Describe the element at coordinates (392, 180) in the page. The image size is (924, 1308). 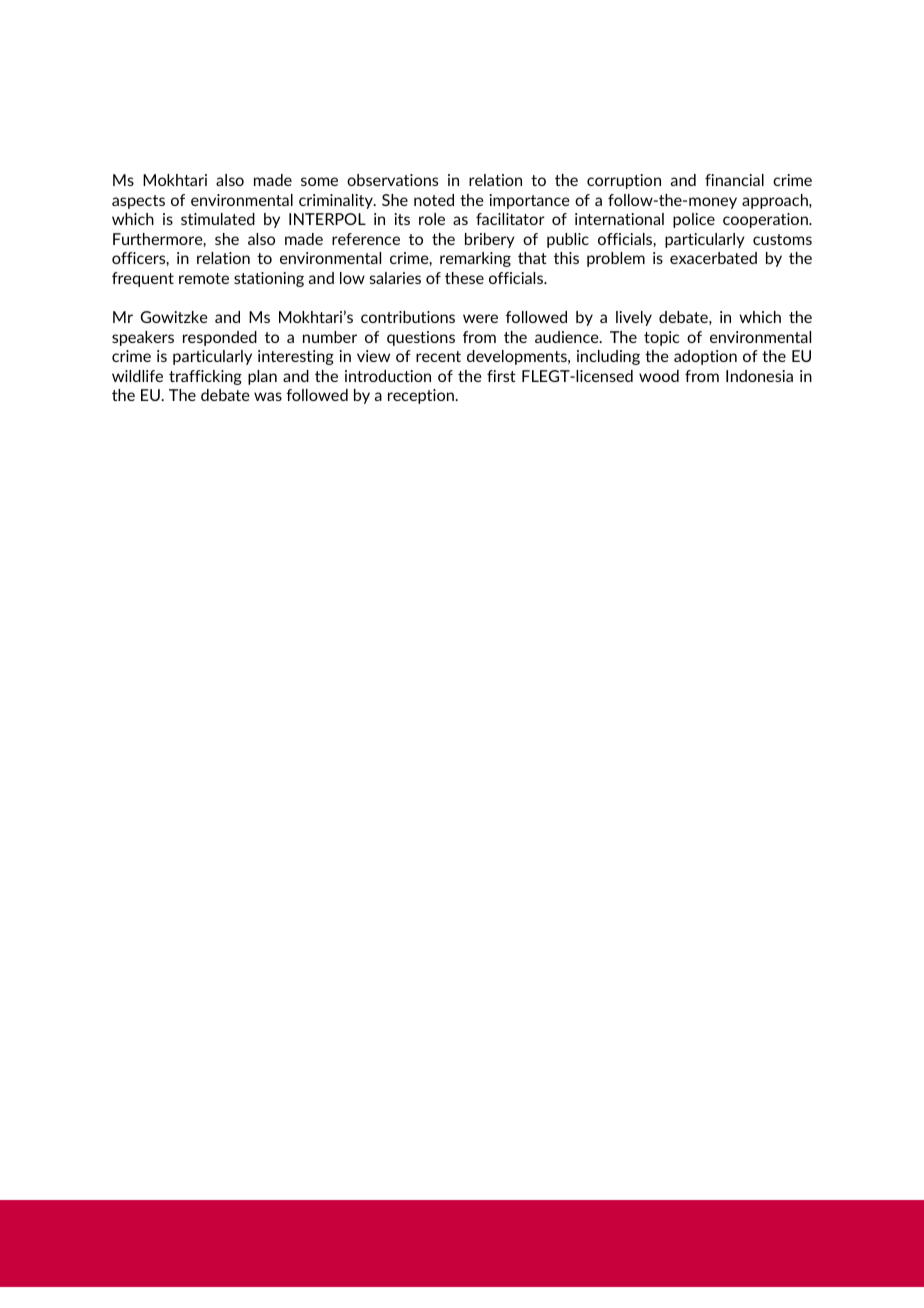
I see `observations` at that location.
